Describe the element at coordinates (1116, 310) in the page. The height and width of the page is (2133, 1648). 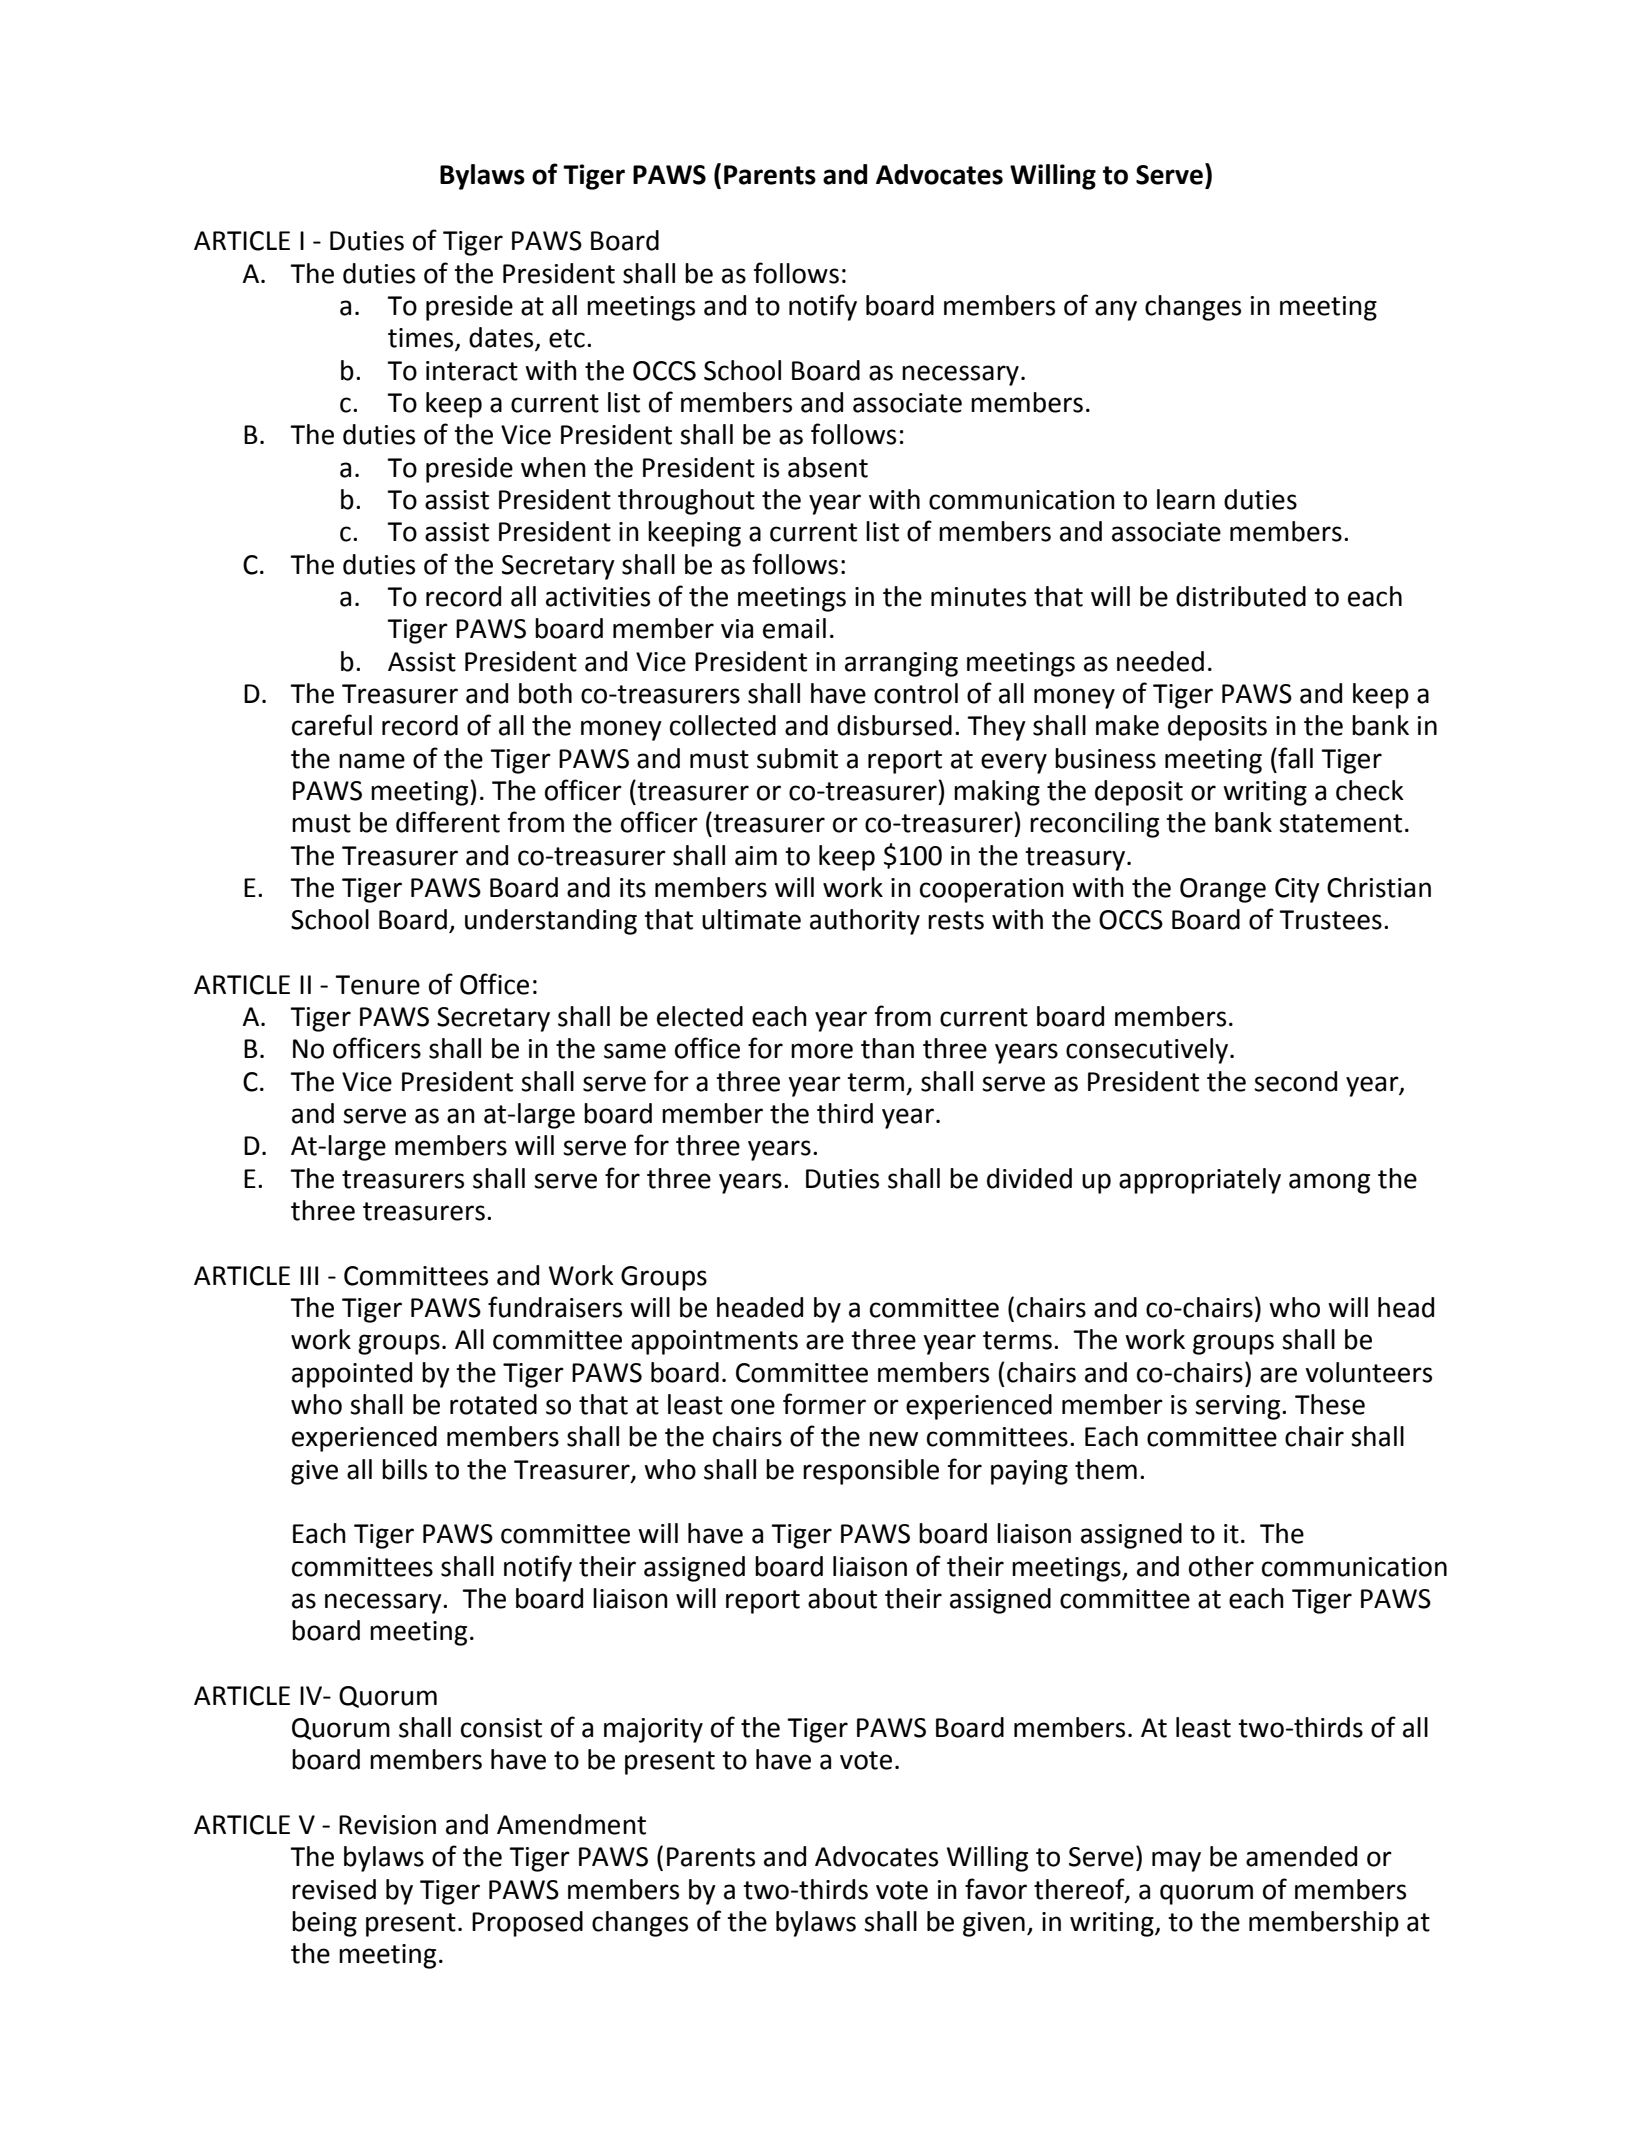
I see `any` at that location.
